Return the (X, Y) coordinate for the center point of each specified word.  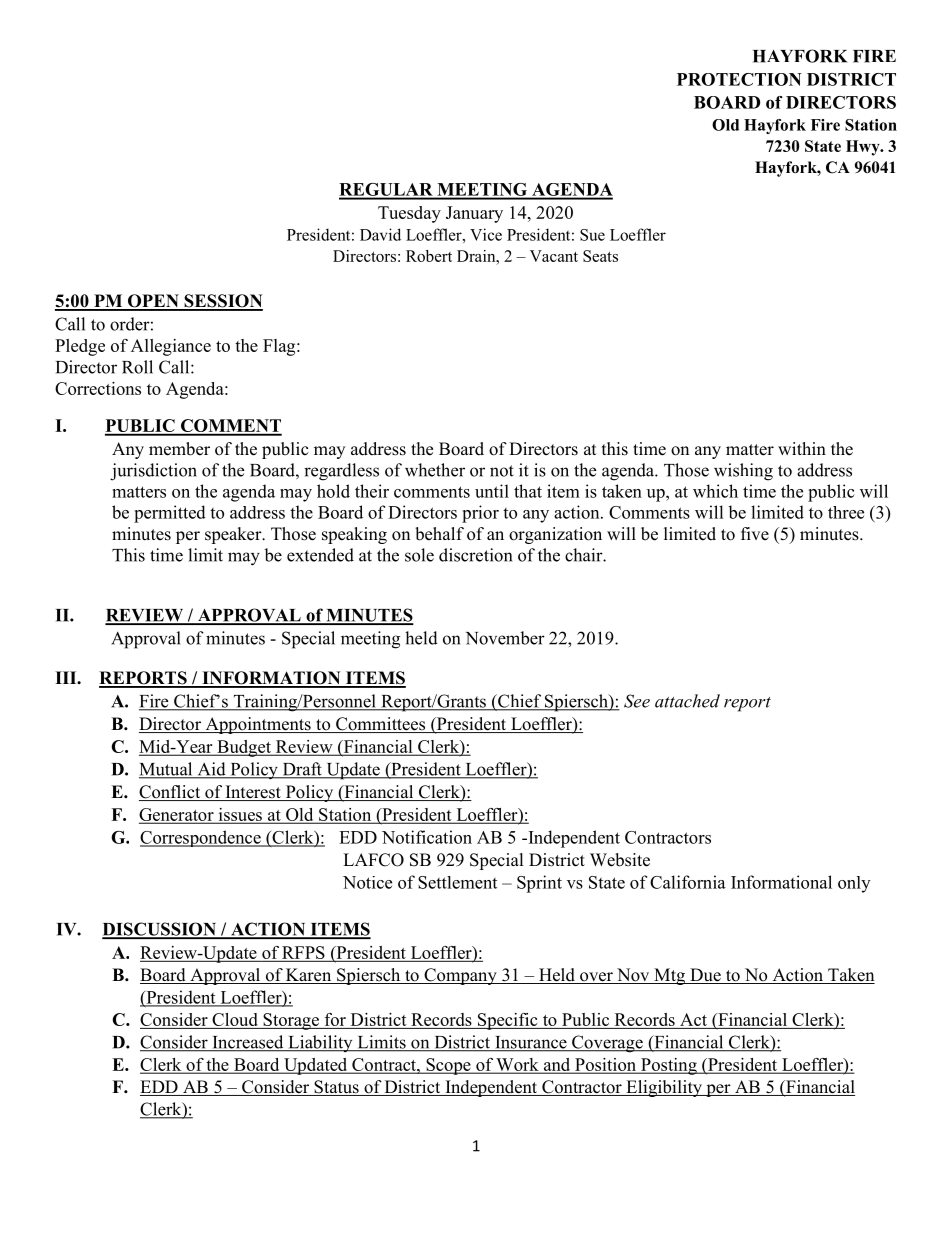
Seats (600, 256)
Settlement (457, 882)
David (380, 234)
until (492, 491)
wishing (743, 472)
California (688, 882)
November (505, 638)
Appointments (258, 725)
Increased (248, 1043)
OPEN (153, 302)
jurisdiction (153, 472)
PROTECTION (739, 79)
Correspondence (201, 838)
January (474, 214)
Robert (429, 256)
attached (687, 701)
